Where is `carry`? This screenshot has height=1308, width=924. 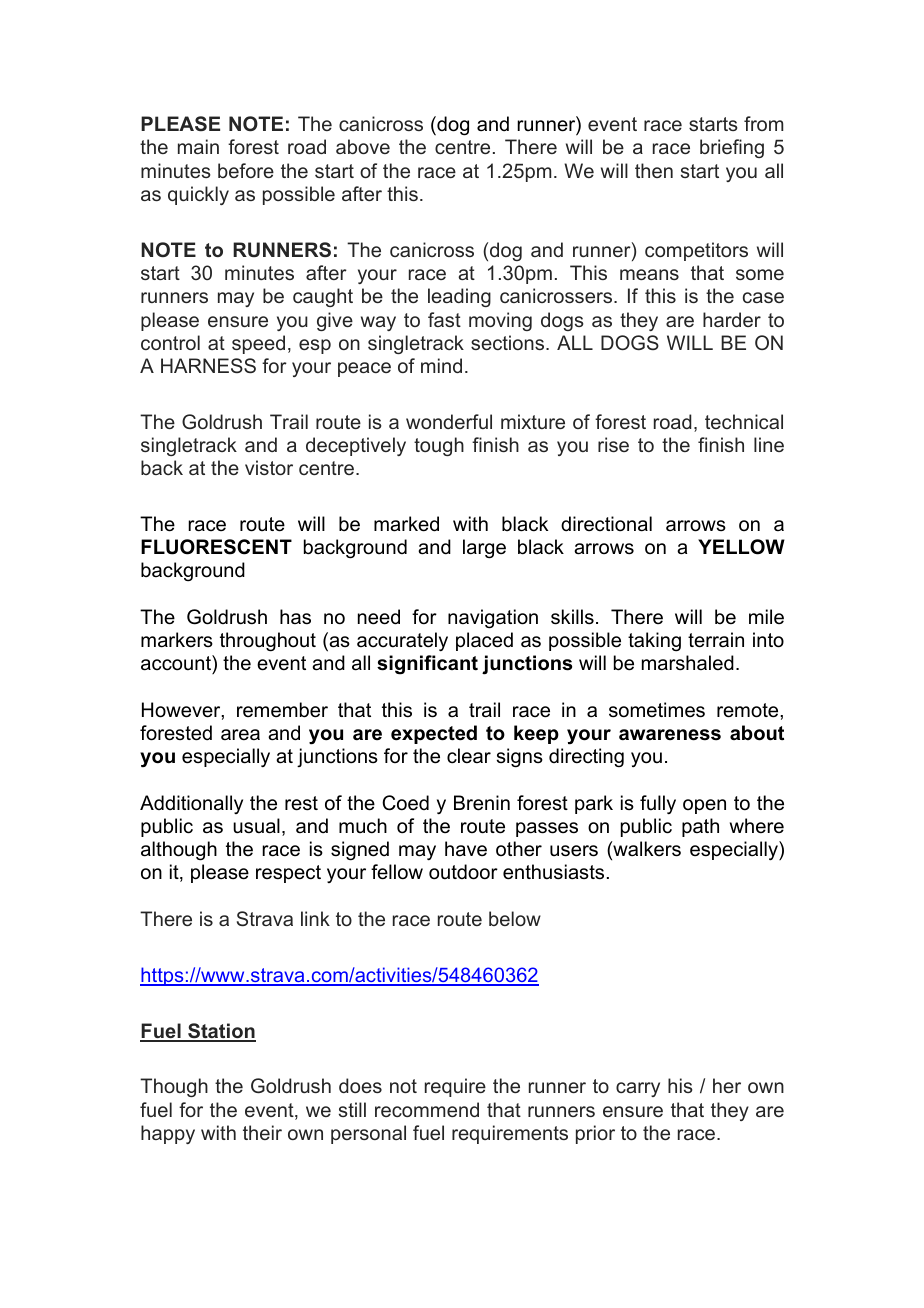 carry is located at coordinates (638, 1089).
